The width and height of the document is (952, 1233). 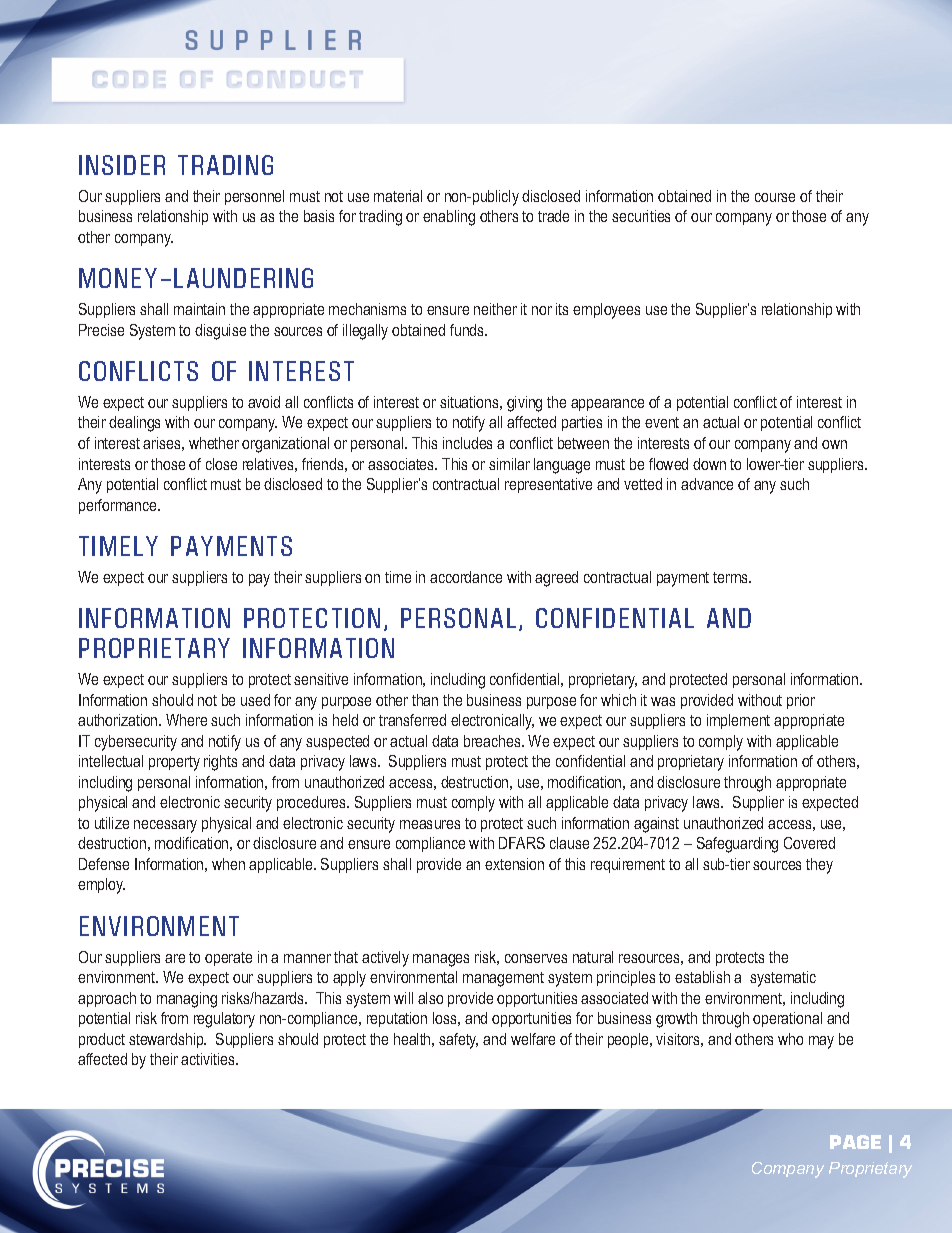 I want to click on than, so click(x=425, y=700).
